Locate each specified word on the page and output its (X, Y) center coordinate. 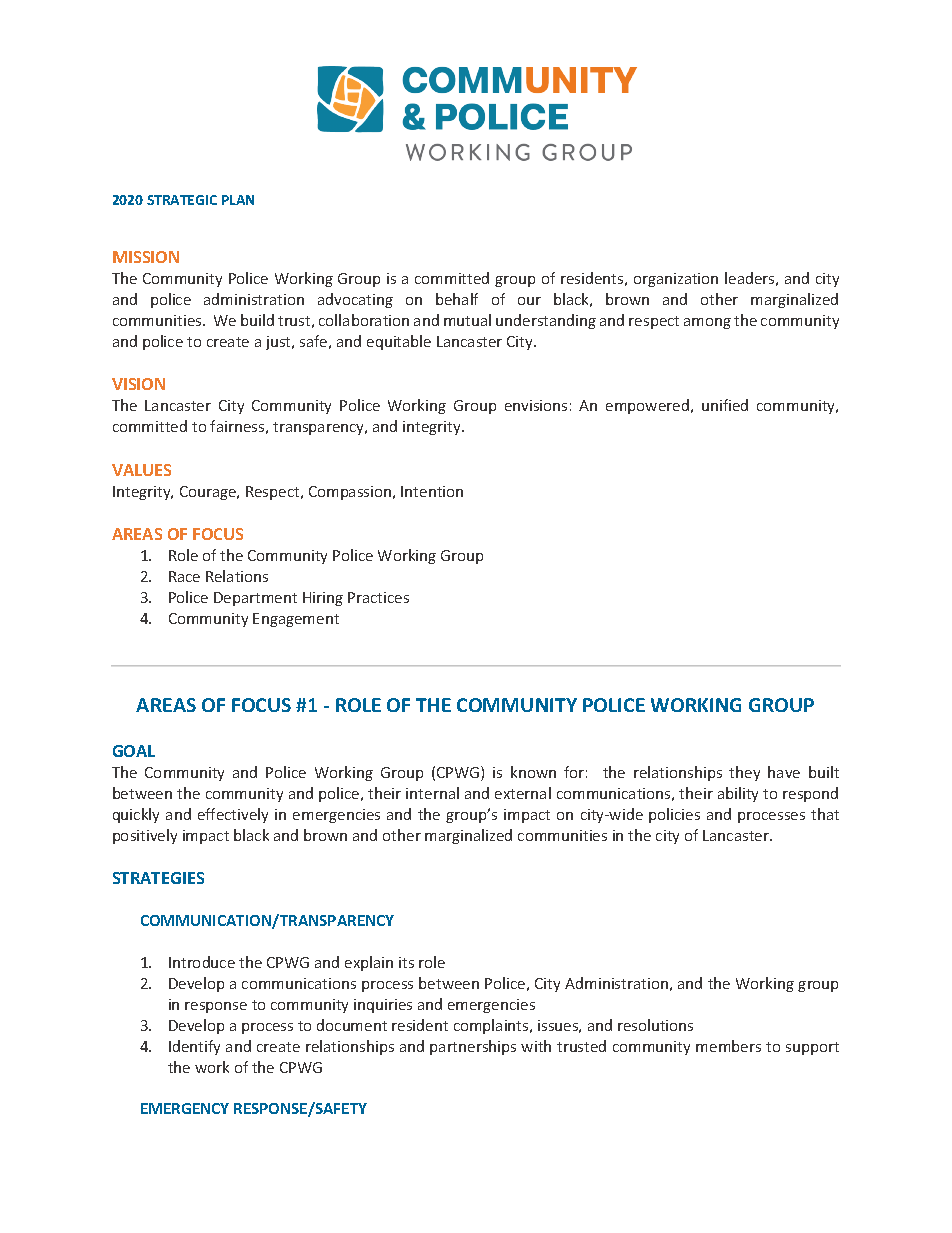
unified (725, 405)
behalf (457, 299)
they (744, 773)
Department (255, 599)
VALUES (141, 470)
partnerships (473, 1047)
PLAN (238, 200)
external (523, 793)
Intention (432, 491)
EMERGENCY (185, 1108)
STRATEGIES (158, 878)
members (728, 1046)
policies (674, 815)
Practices (378, 597)
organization (676, 280)
